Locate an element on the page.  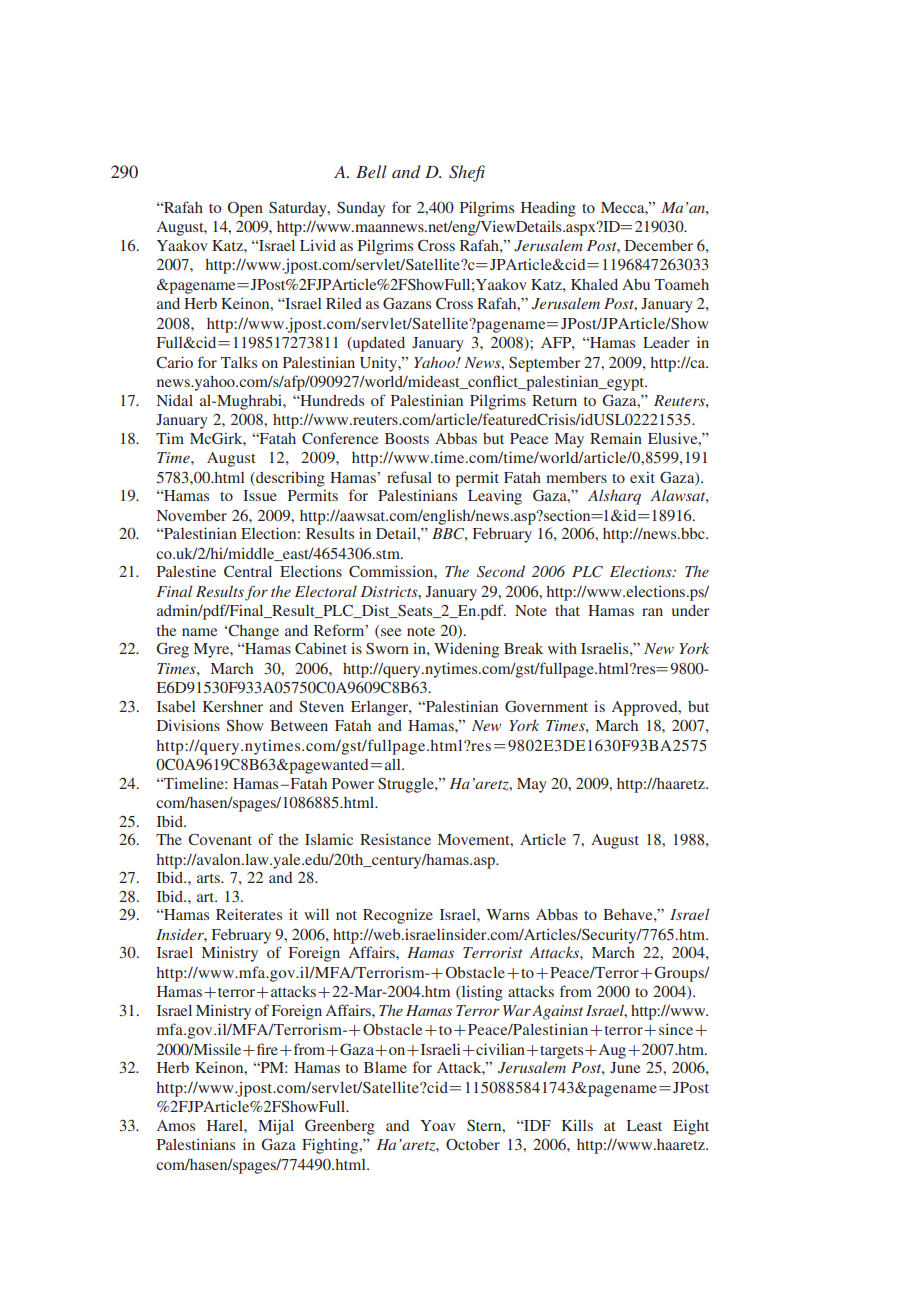
Boosts is located at coordinates (407, 438).
